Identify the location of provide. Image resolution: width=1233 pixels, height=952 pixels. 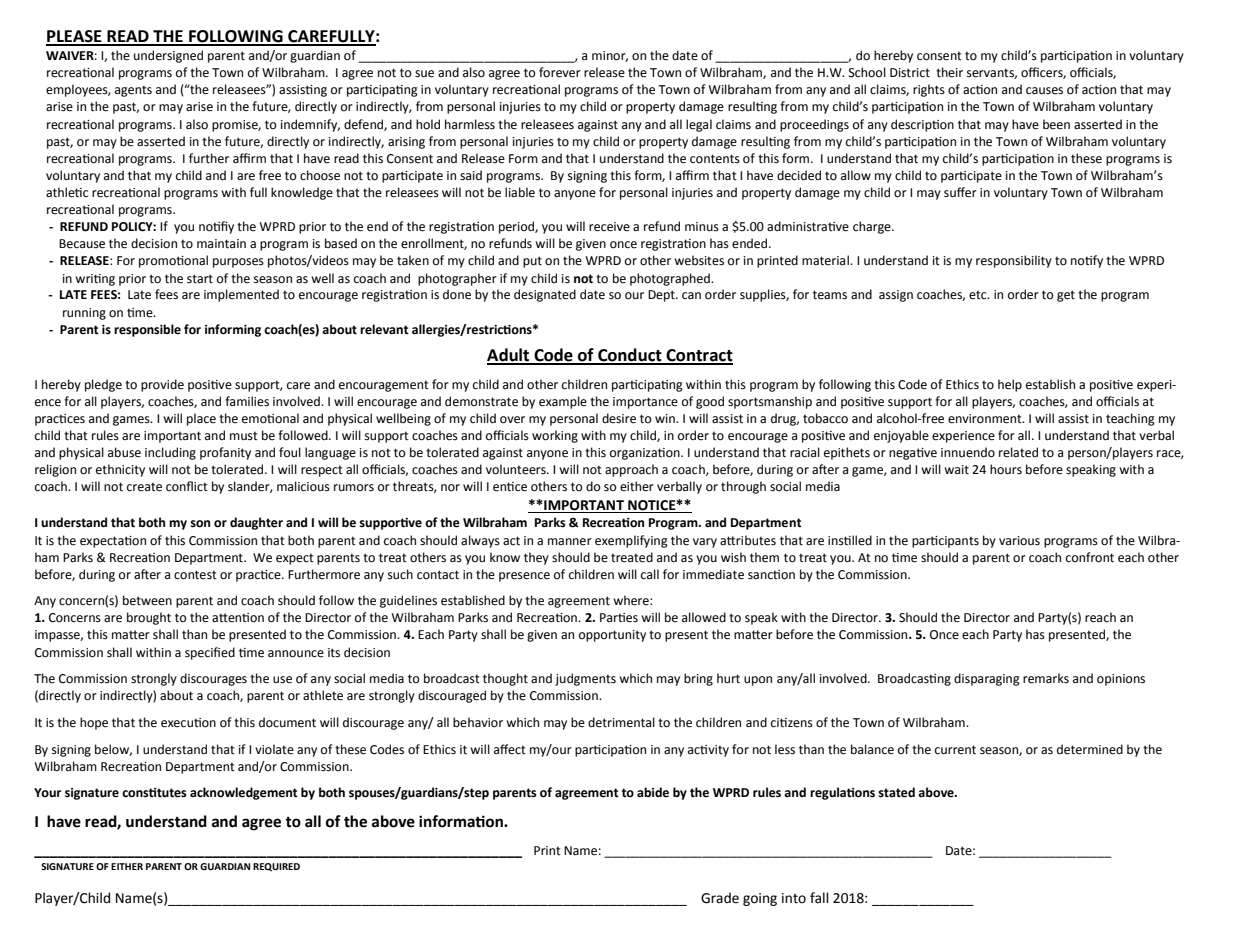
(162, 385).
